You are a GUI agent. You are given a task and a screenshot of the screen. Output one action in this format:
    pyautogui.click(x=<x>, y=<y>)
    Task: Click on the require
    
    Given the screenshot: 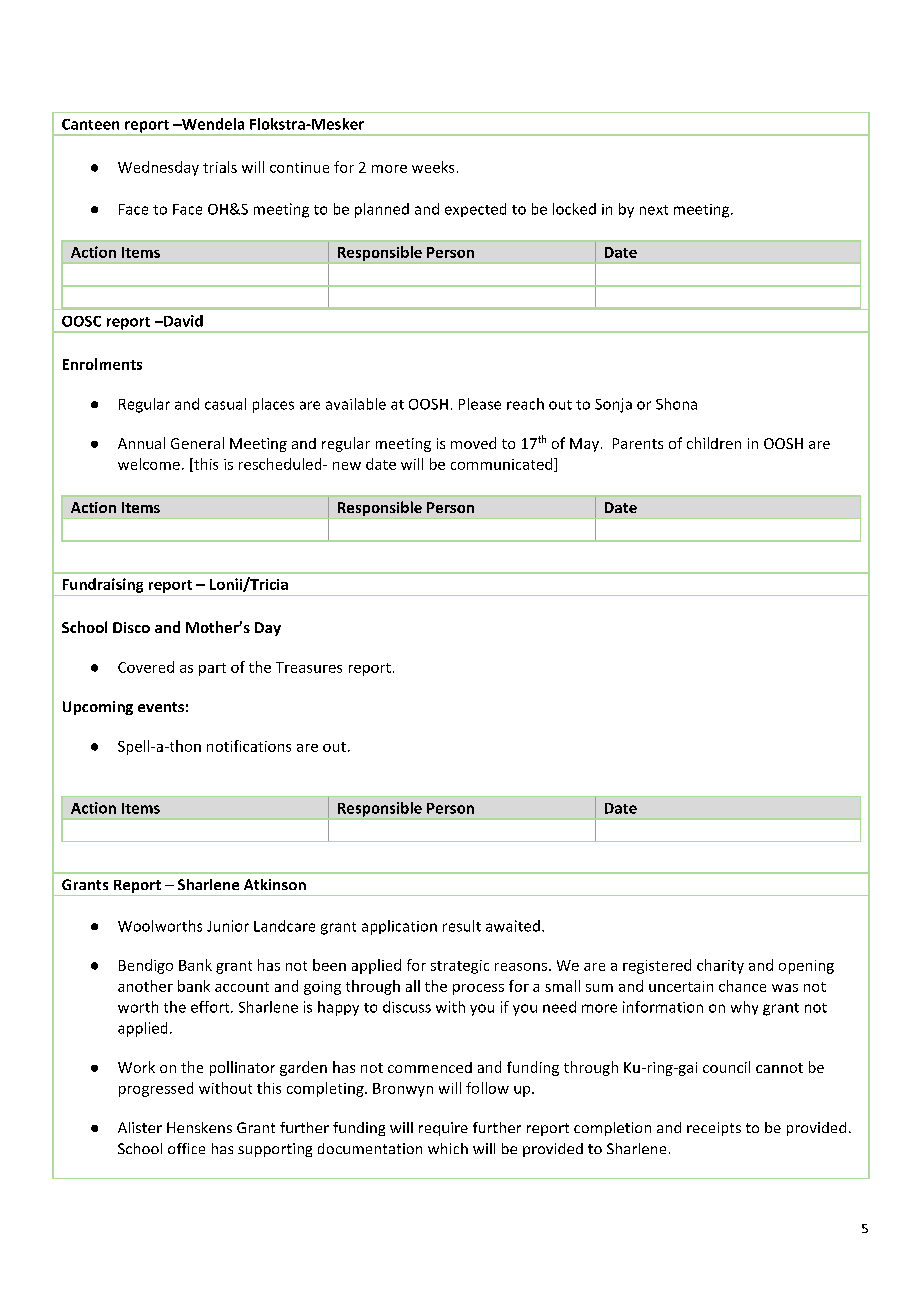 What is the action you would take?
    pyautogui.click(x=443, y=1129)
